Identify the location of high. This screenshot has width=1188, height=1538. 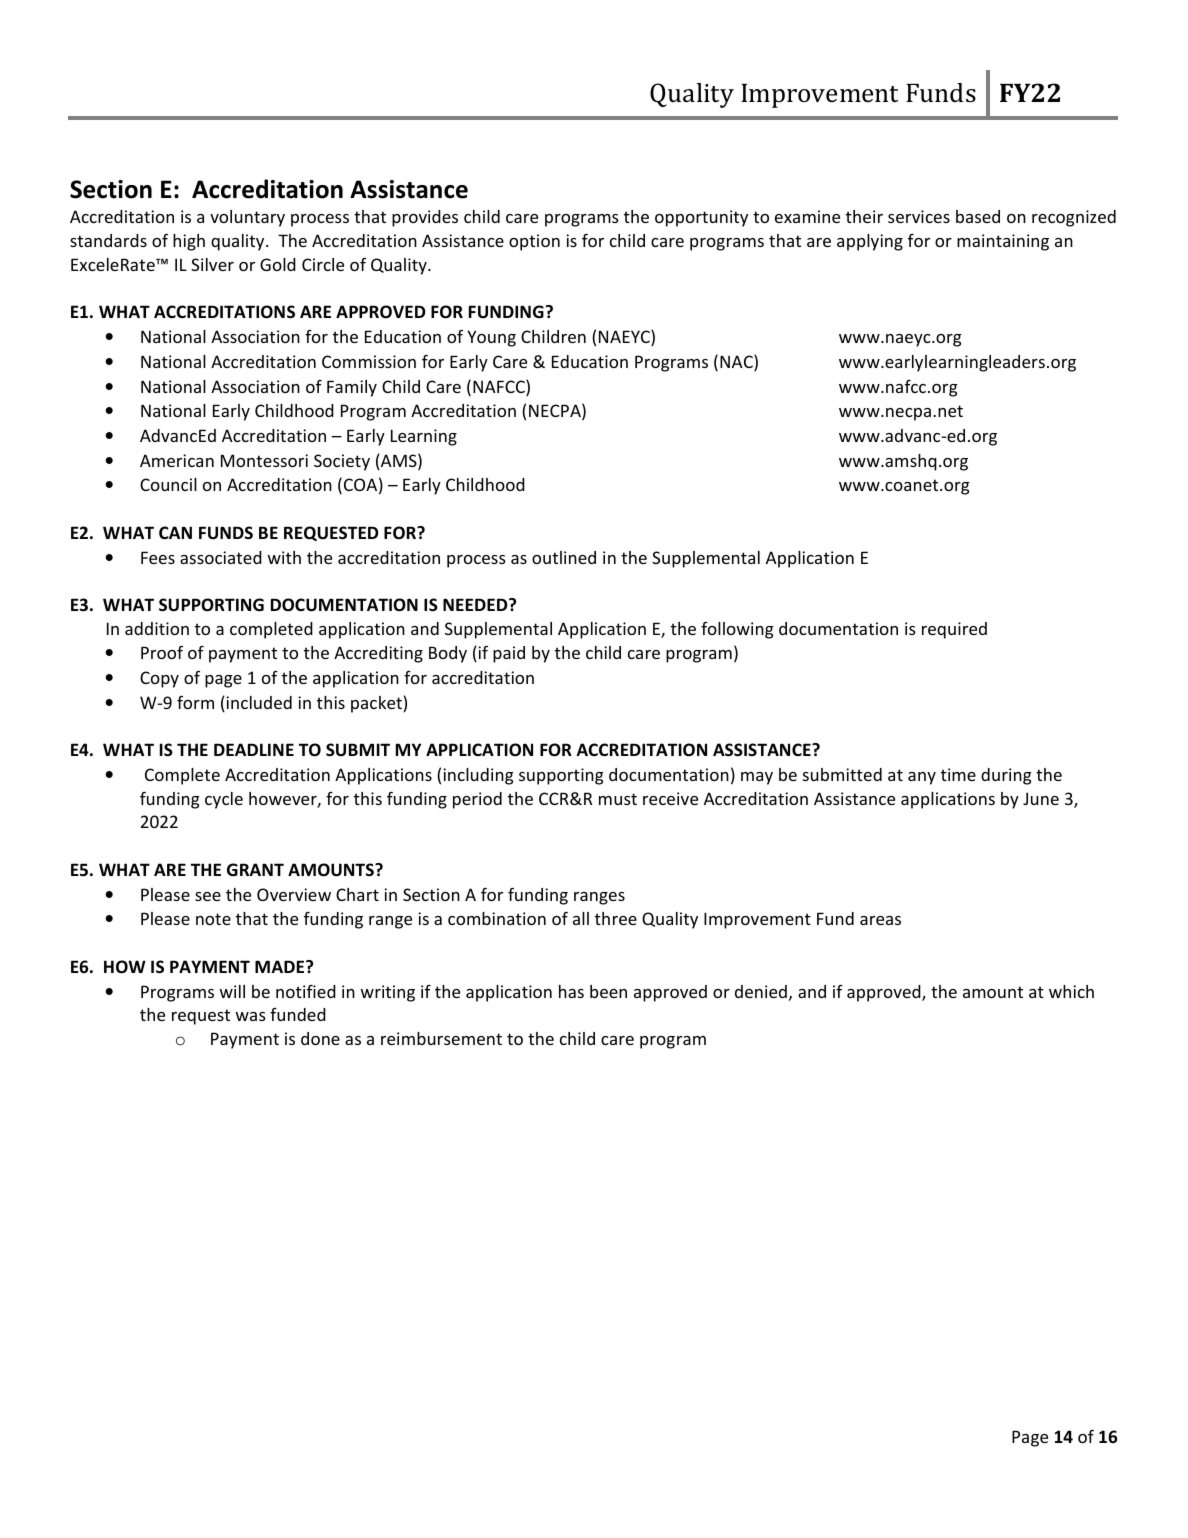
(189, 242).
